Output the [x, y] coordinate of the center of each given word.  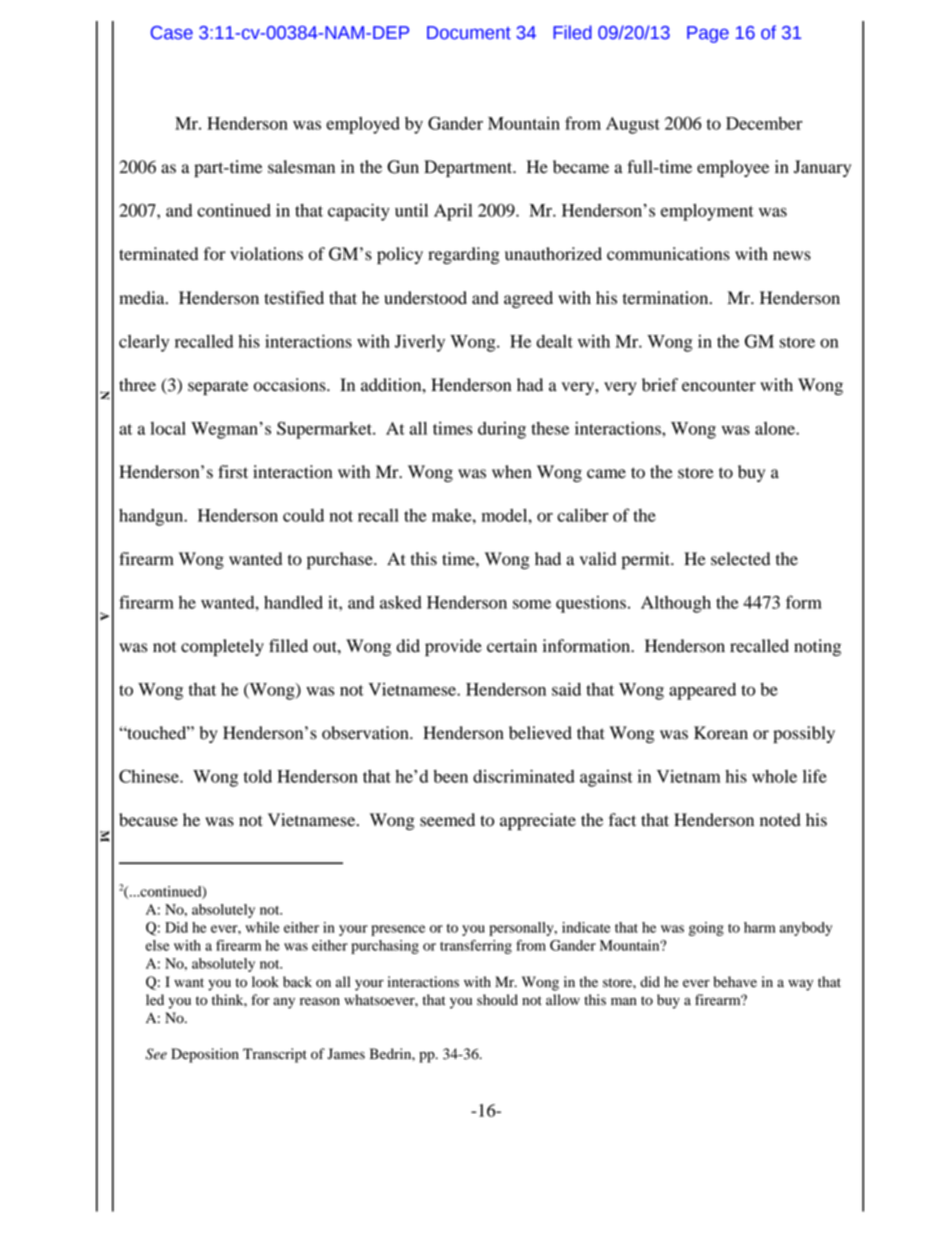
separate [218, 387]
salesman [301, 167]
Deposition [205, 1055]
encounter [719, 386]
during [502, 430]
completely [222, 647]
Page [708, 34]
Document [469, 33]
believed [540, 733]
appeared [702, 691]
